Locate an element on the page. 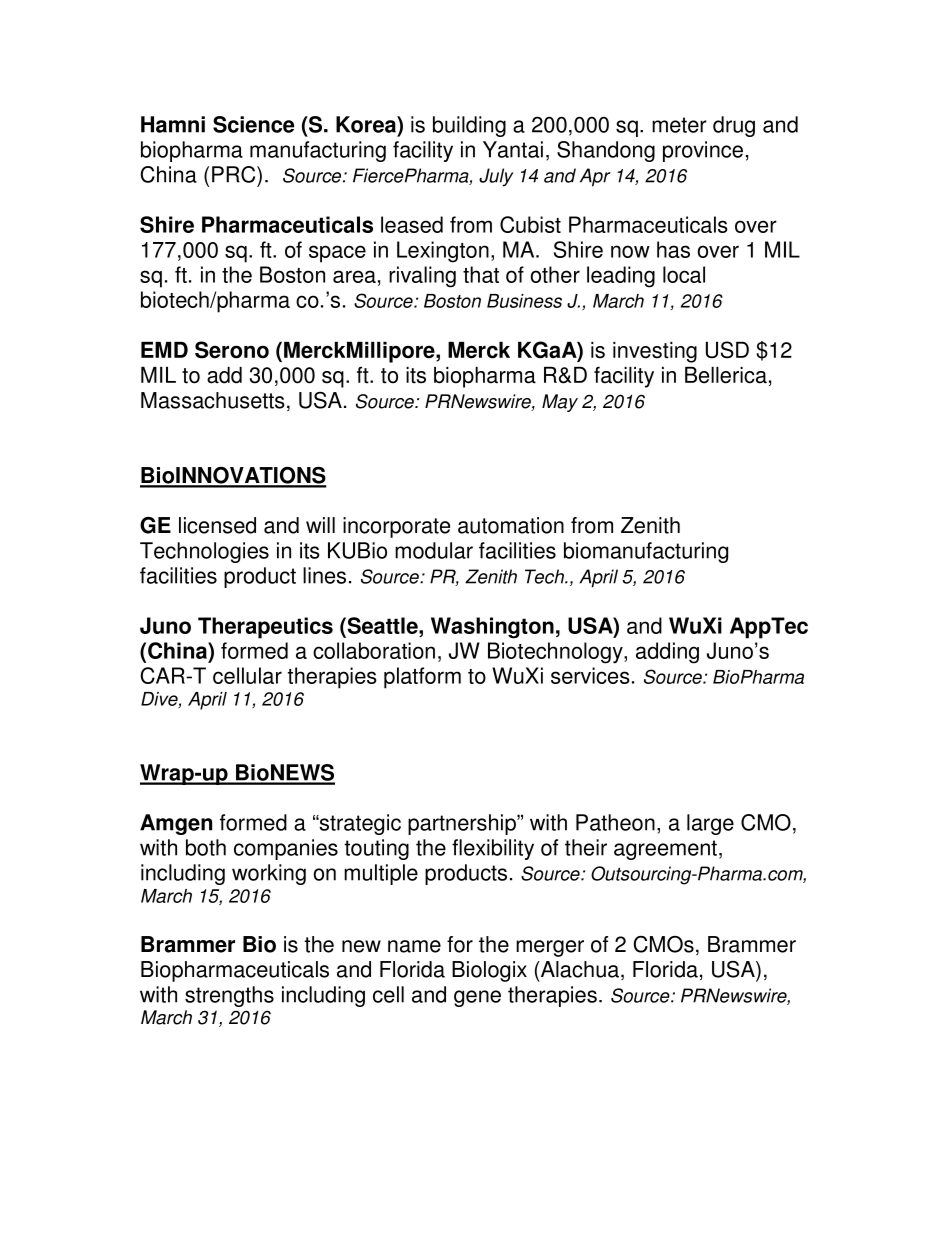  building is located at coordinates (469, 126).
